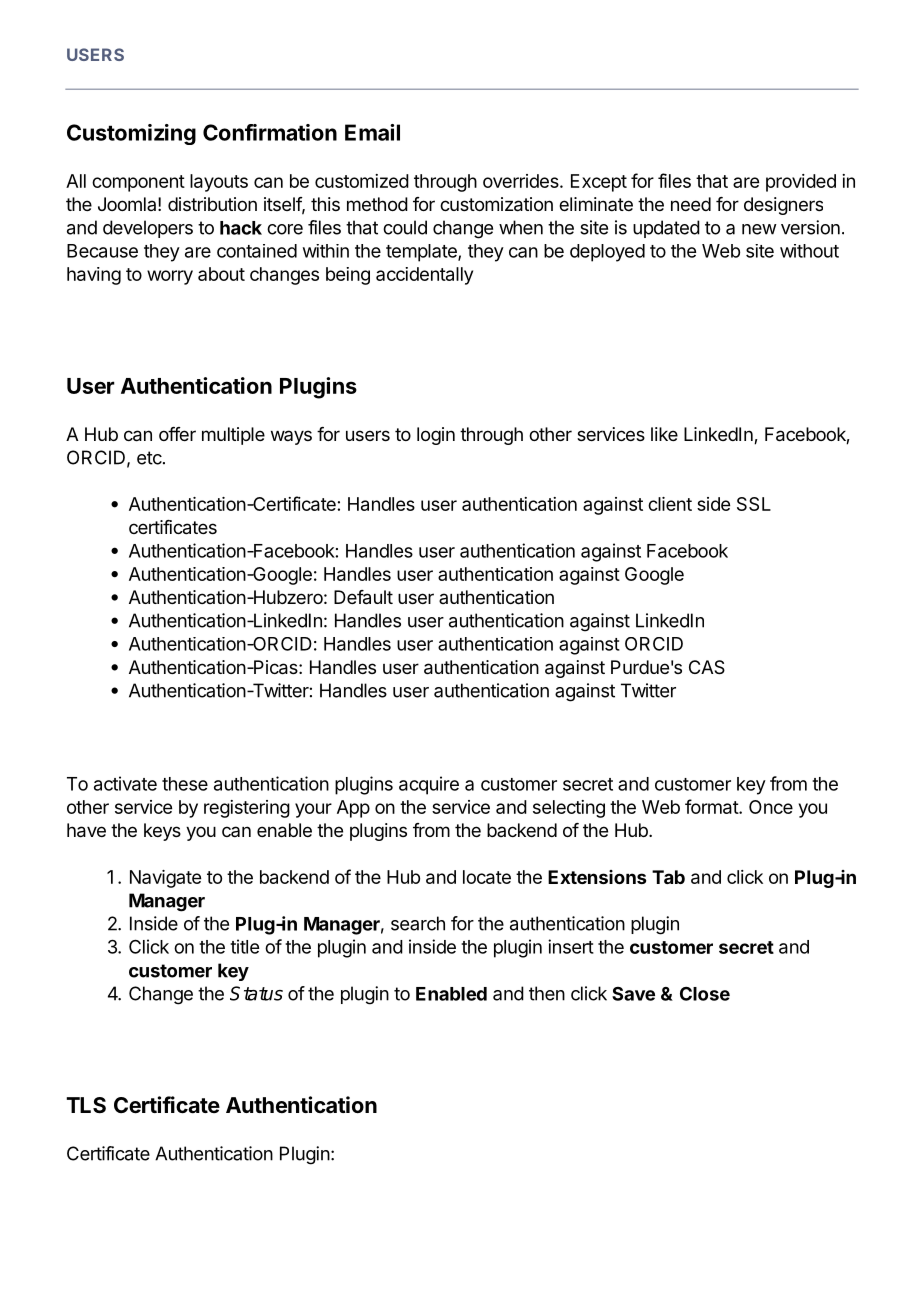  I want to click on component, so click(138, 183).
